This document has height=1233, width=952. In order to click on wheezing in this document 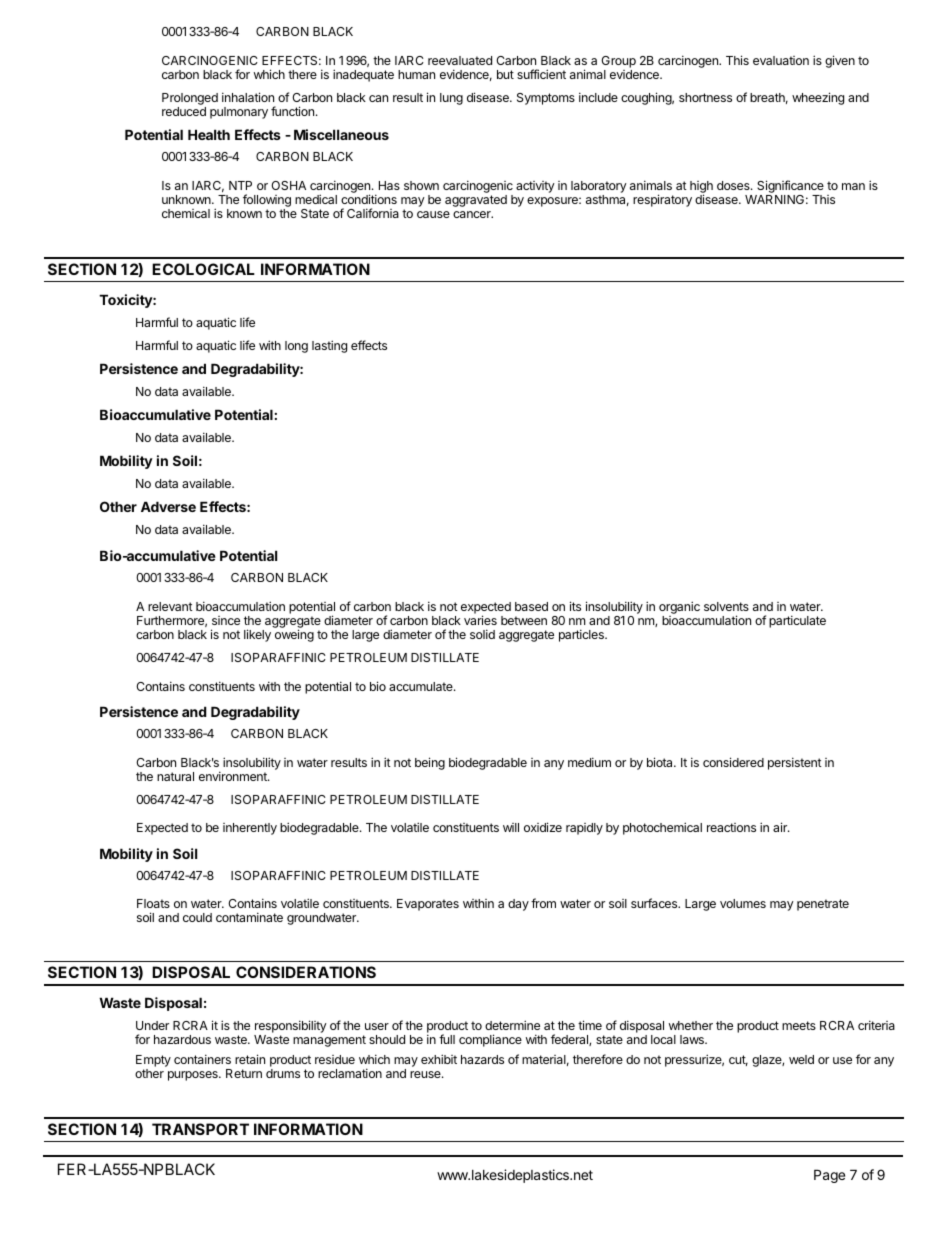, I will do `click(818, 98)`.
